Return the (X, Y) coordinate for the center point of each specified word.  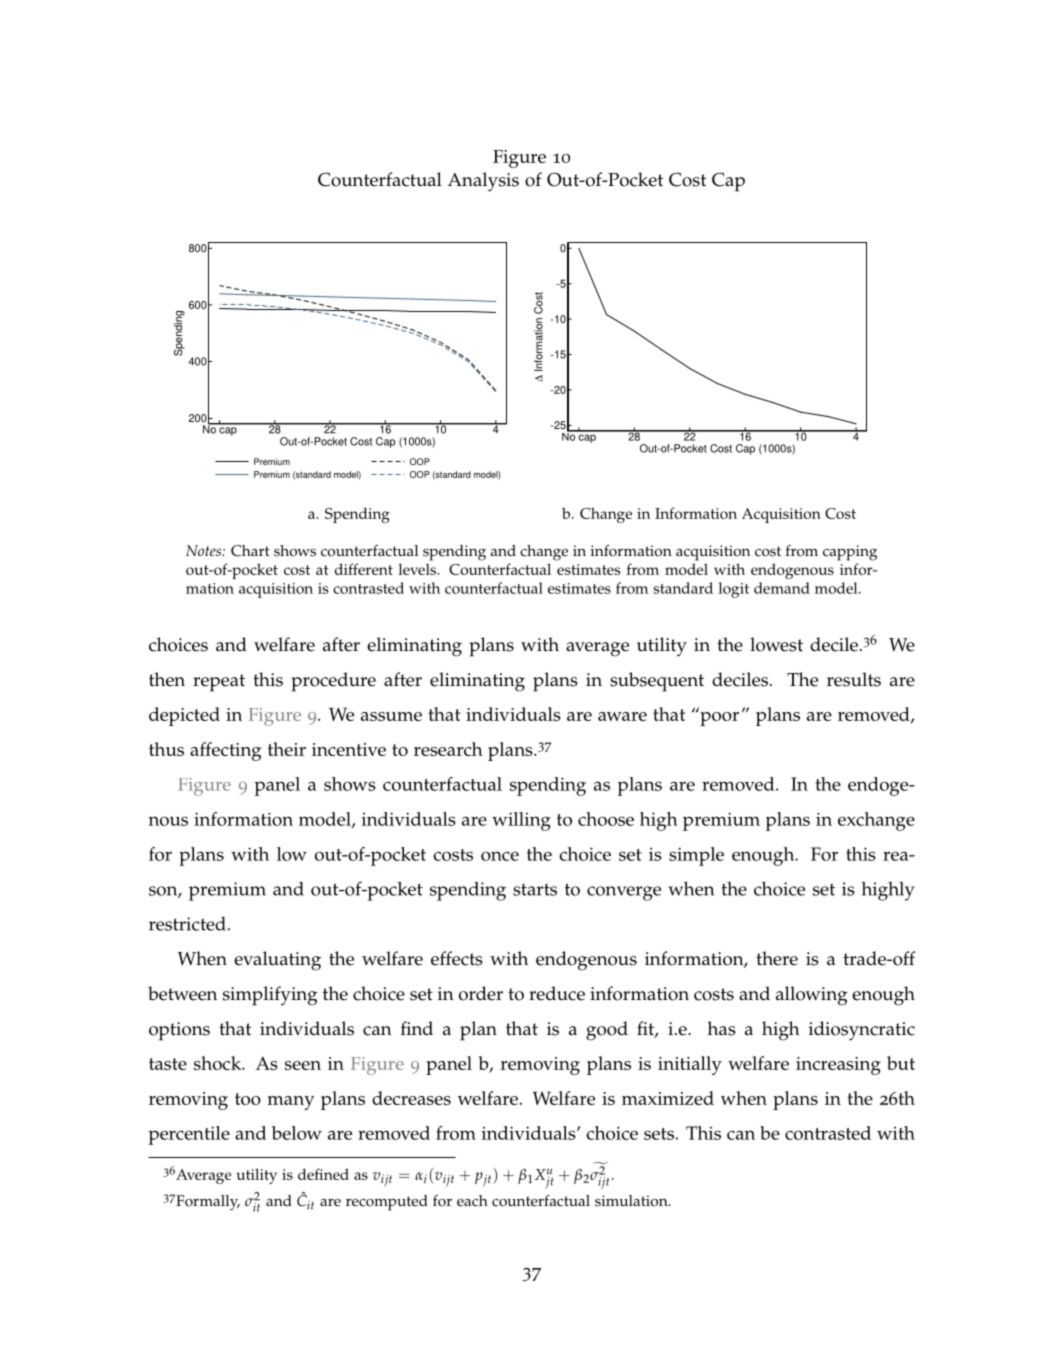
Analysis (483, 182)
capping (850, 553)
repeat (219, 683)
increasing (838, 1066)
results (854, 679)
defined (323, 1174)
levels (418, 569)
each (472, 1201)
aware (622, 716)
